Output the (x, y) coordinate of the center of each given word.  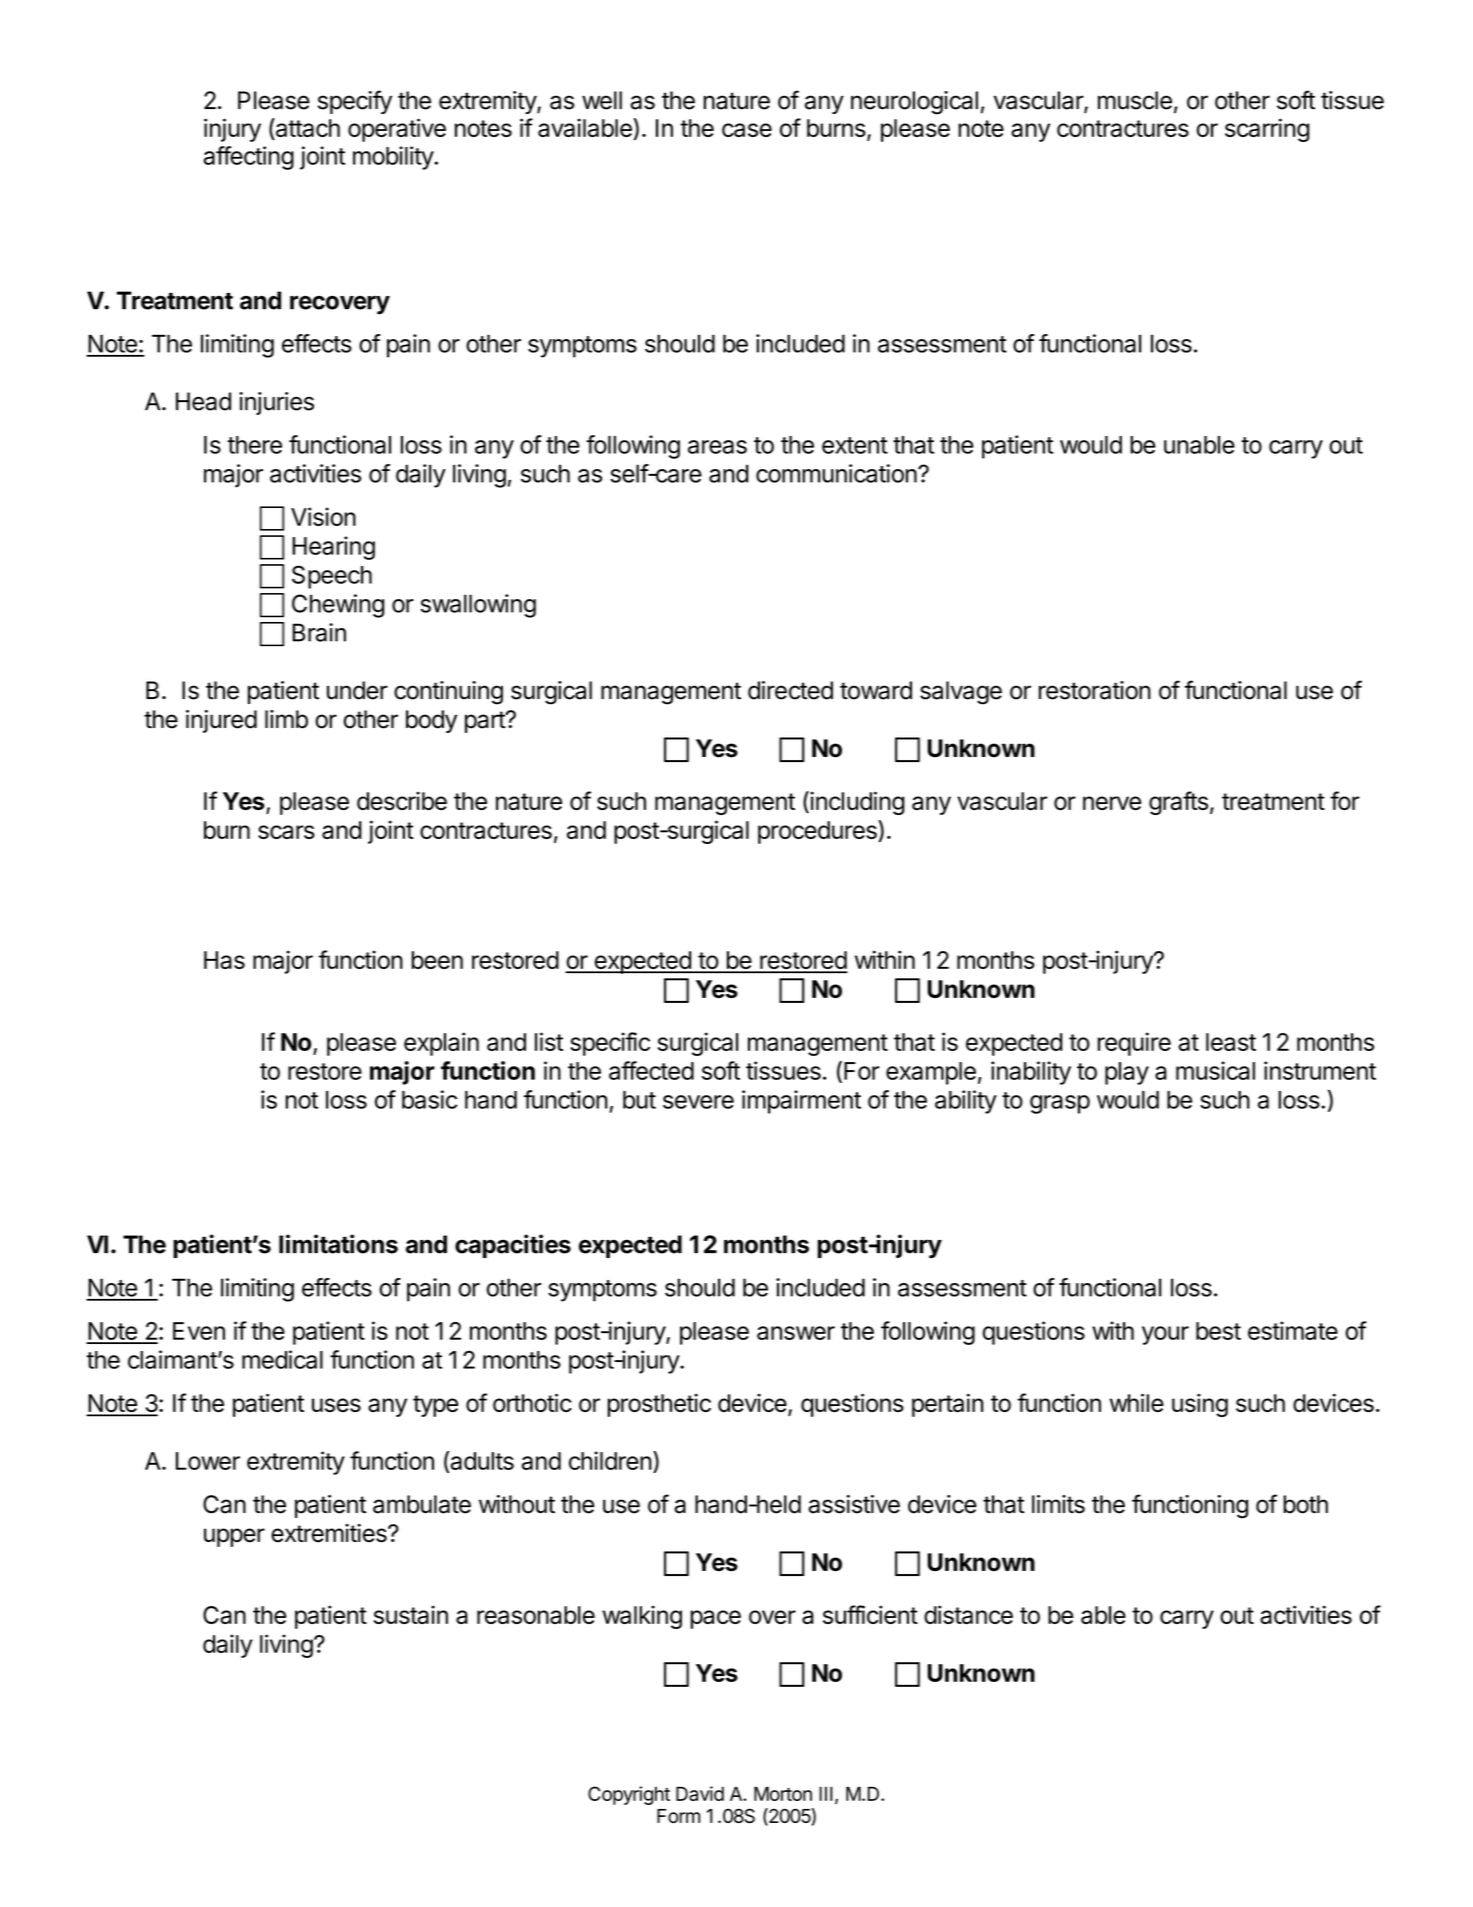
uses (336, 1405)
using (1200, 1405)
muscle (1135, 100)
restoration (1095, 690)
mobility (393, 158)
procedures (818, 832)
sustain (411, 1614)
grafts (1178, 803)
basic (429, 1099)
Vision (323, 516)
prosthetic (659, 1405)
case (747, 130)
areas (717, 447)
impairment (801, 1102)
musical (1215, 1070)
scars (286, 832)
